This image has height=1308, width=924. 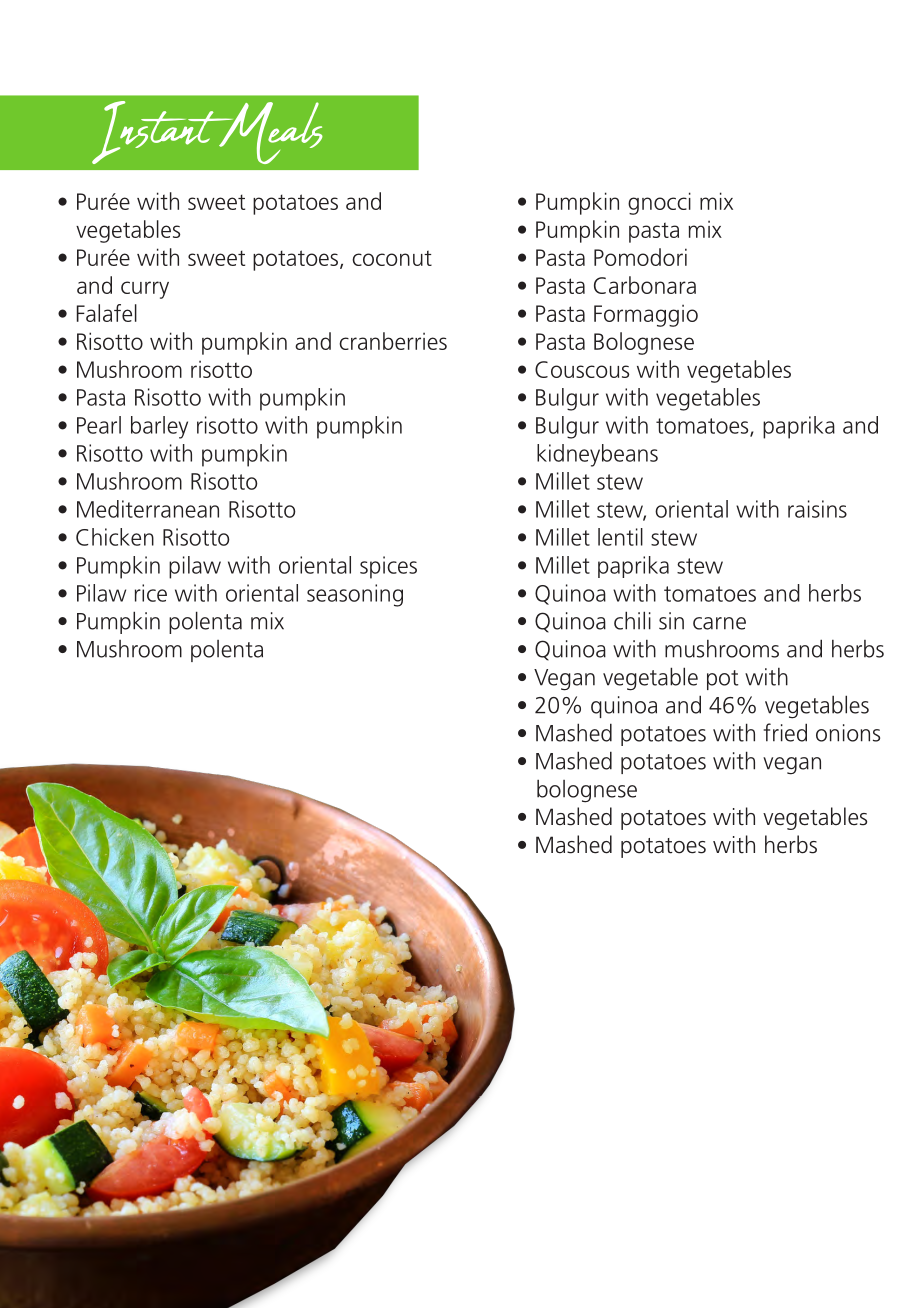 What do you see at coordinates (270, 133) in the image?
I see `Meals` at bounding box center [270, 133].
